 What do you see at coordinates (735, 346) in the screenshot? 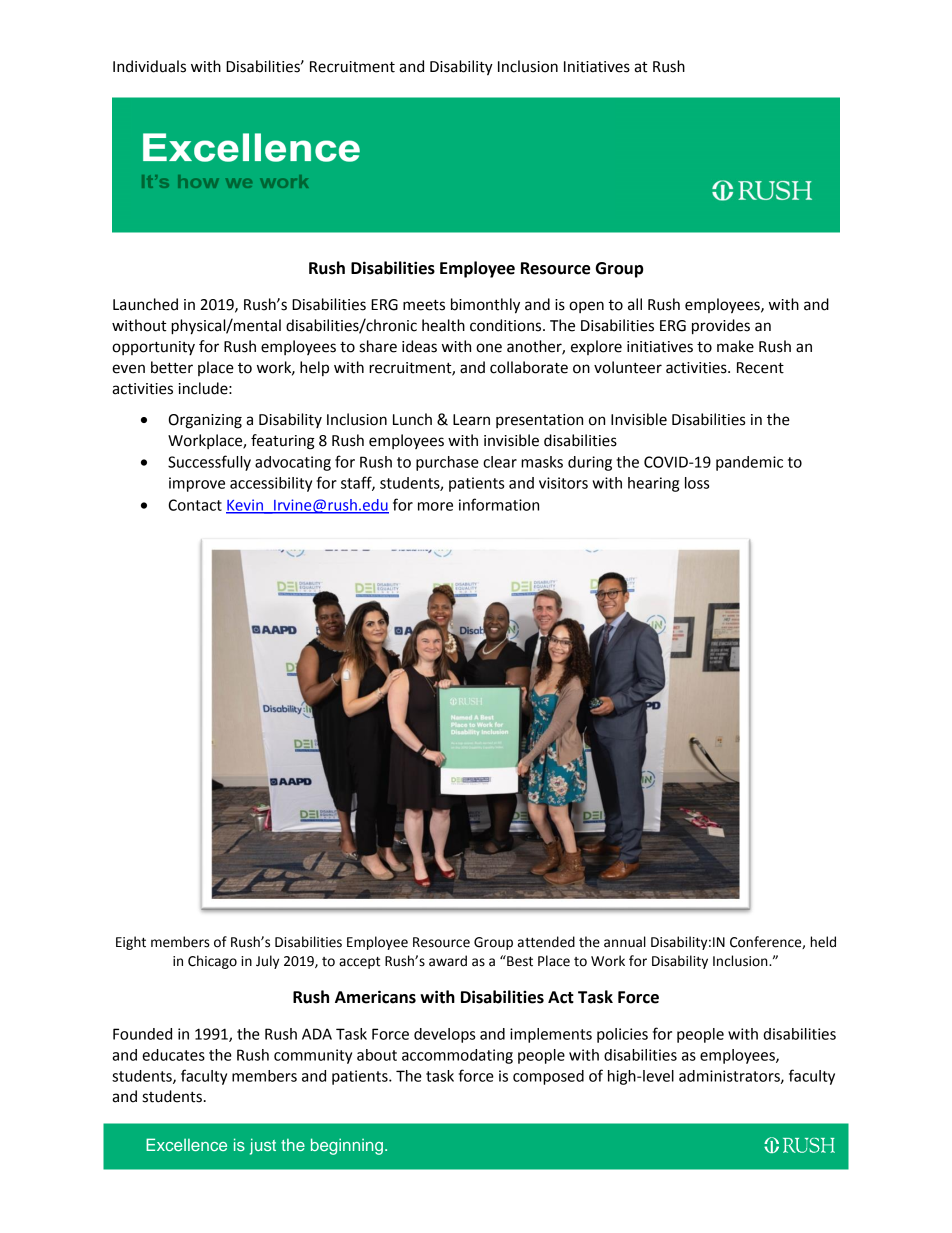
I see `make` at bounding box center [735, 346].
